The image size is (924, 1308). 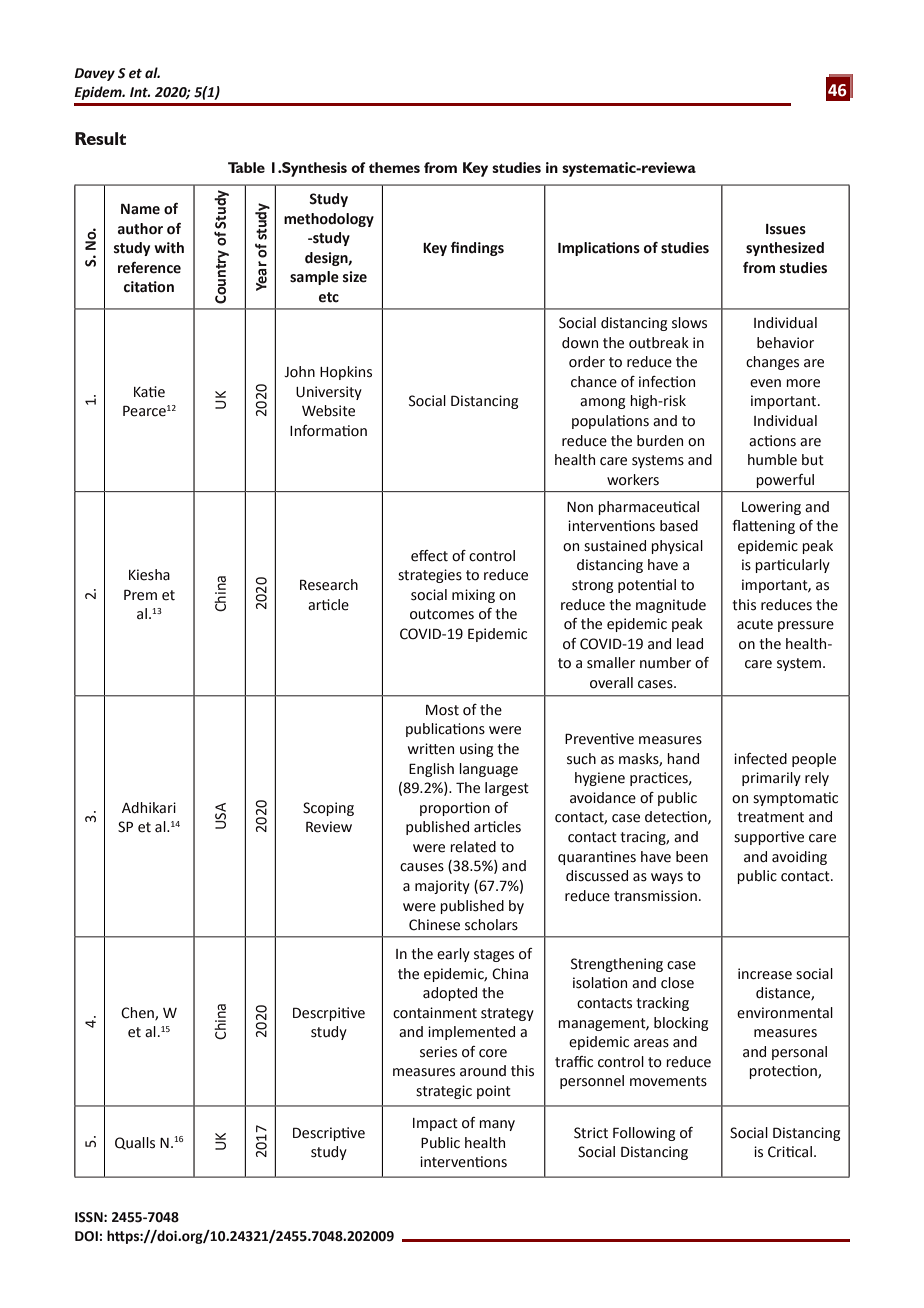 What do you see at coordinates (328, 809) in the screenshot?
I see `Scoping` at bounding box center [328, 809].
